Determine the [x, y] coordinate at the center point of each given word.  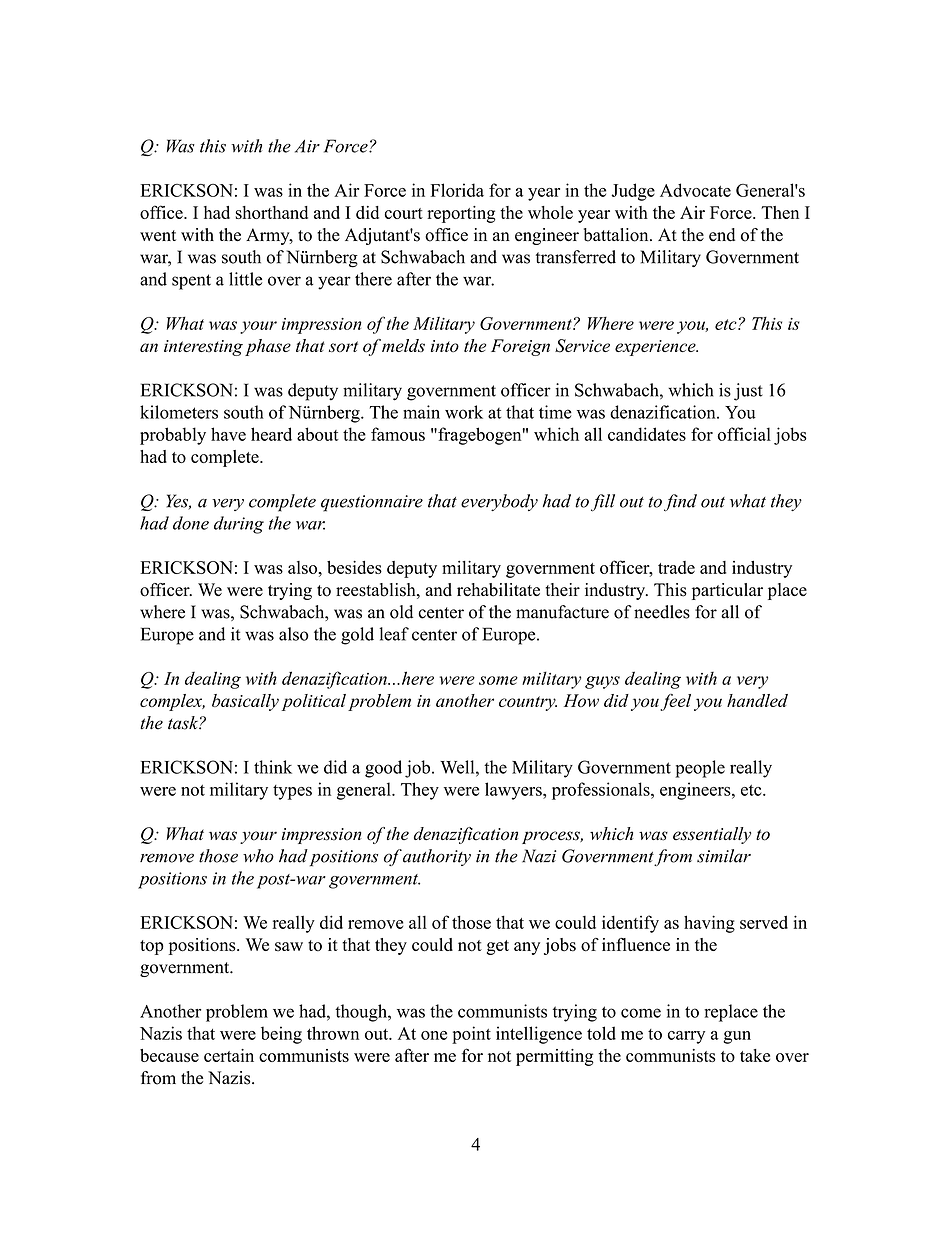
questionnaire [372, 503]
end [722, 235]
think [273, 767]
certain [229, 1055]
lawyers [514, 791]
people [700, 769]
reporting [461, 214]
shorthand [271, 212]
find [680, 503]
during [239, 525]
